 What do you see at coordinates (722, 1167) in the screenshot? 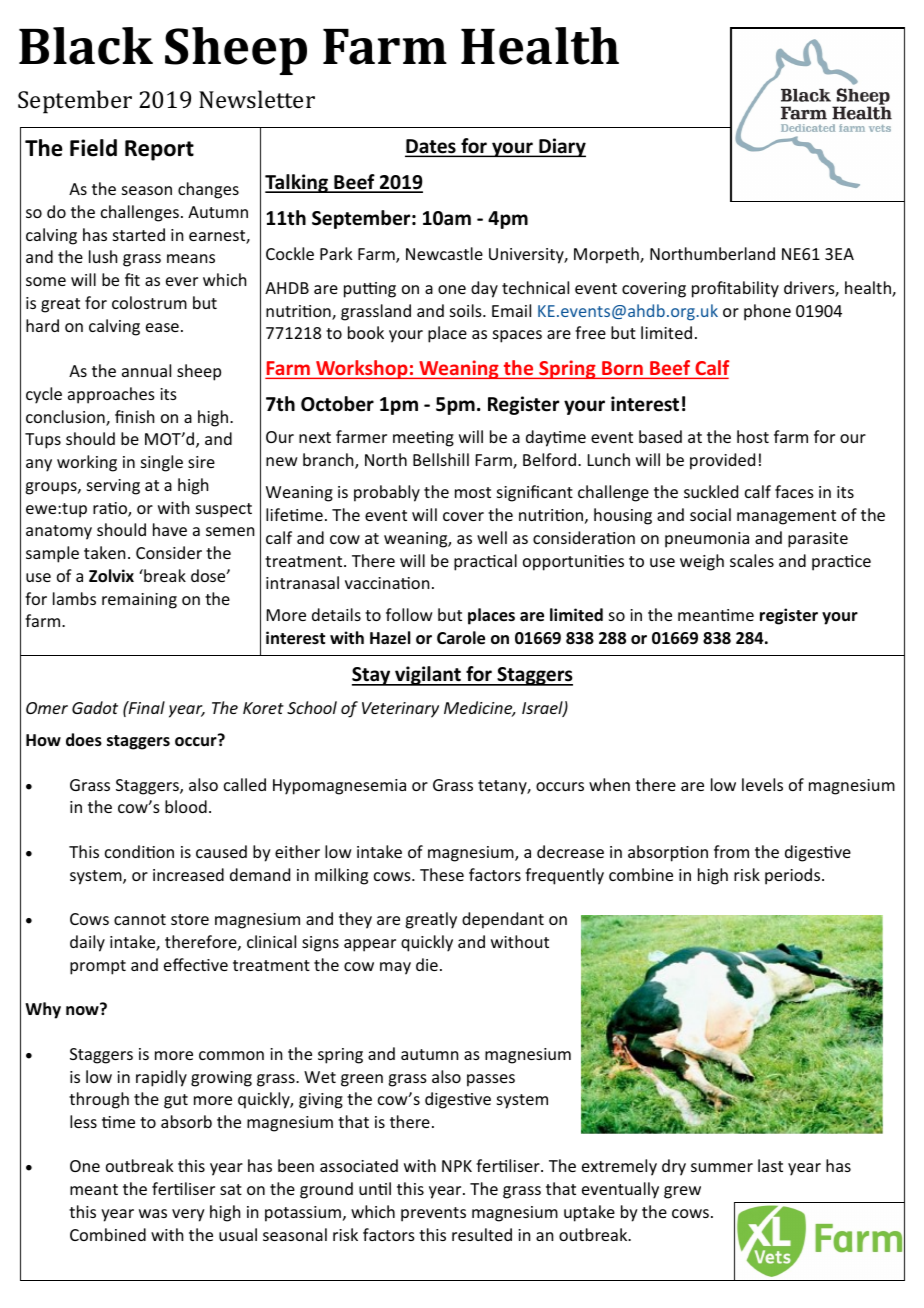
I see `summer` at bounding box center [722, 1167].
